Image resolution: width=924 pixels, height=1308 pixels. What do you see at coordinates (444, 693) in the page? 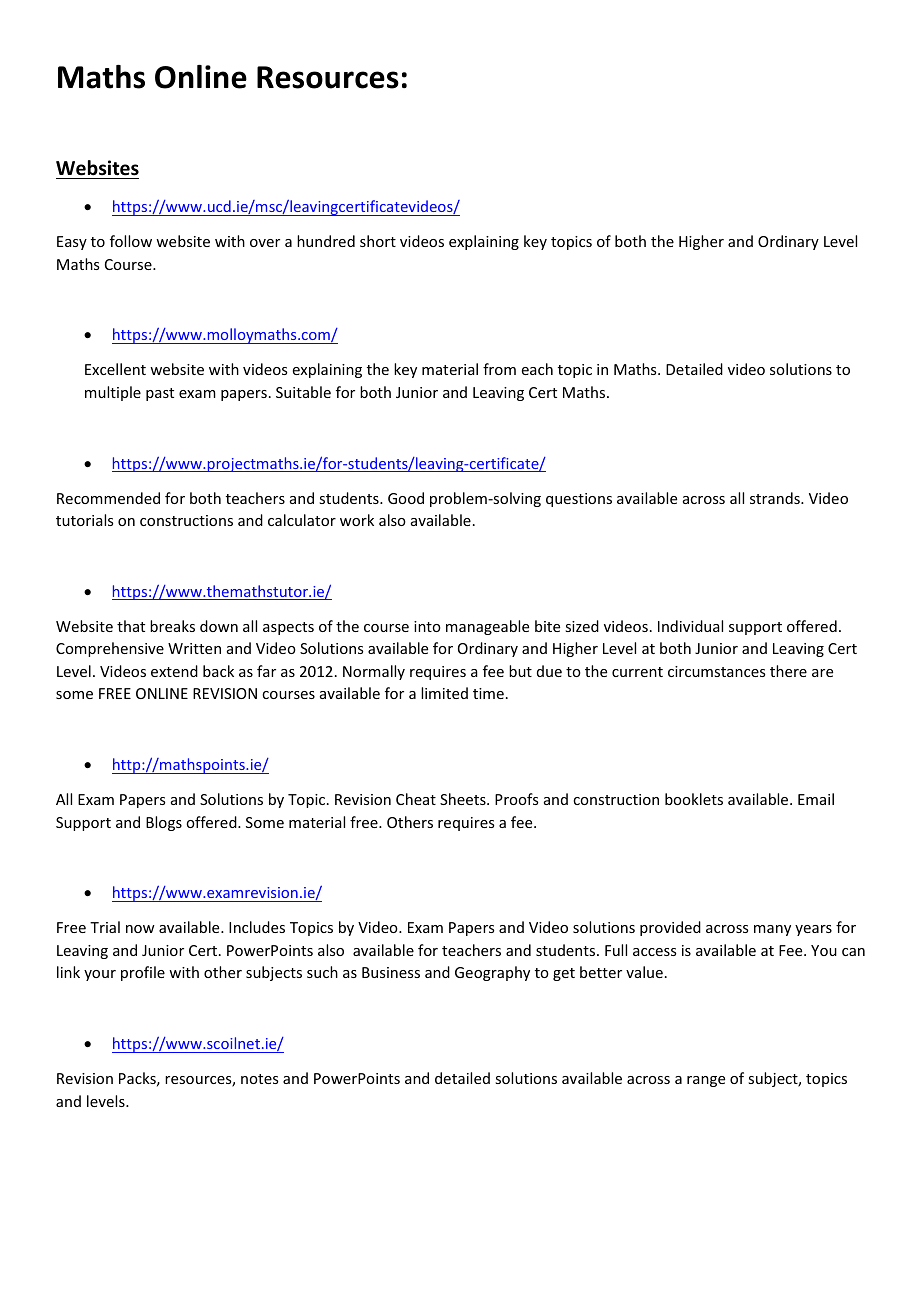
I see `limited` at bounding box center [444, 693].
